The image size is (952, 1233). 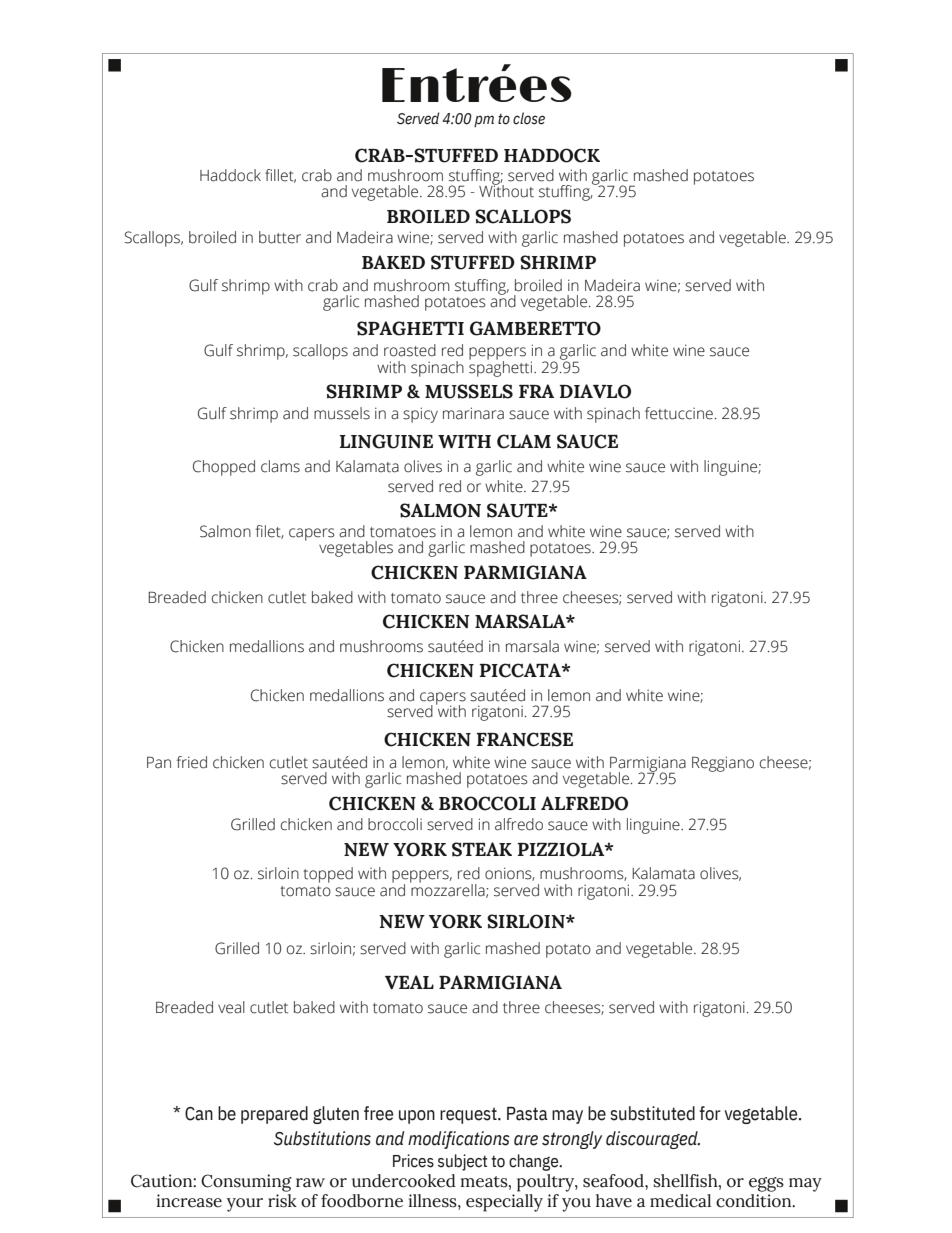 I want to click on Consuming, so click(x=246, y=1183).
